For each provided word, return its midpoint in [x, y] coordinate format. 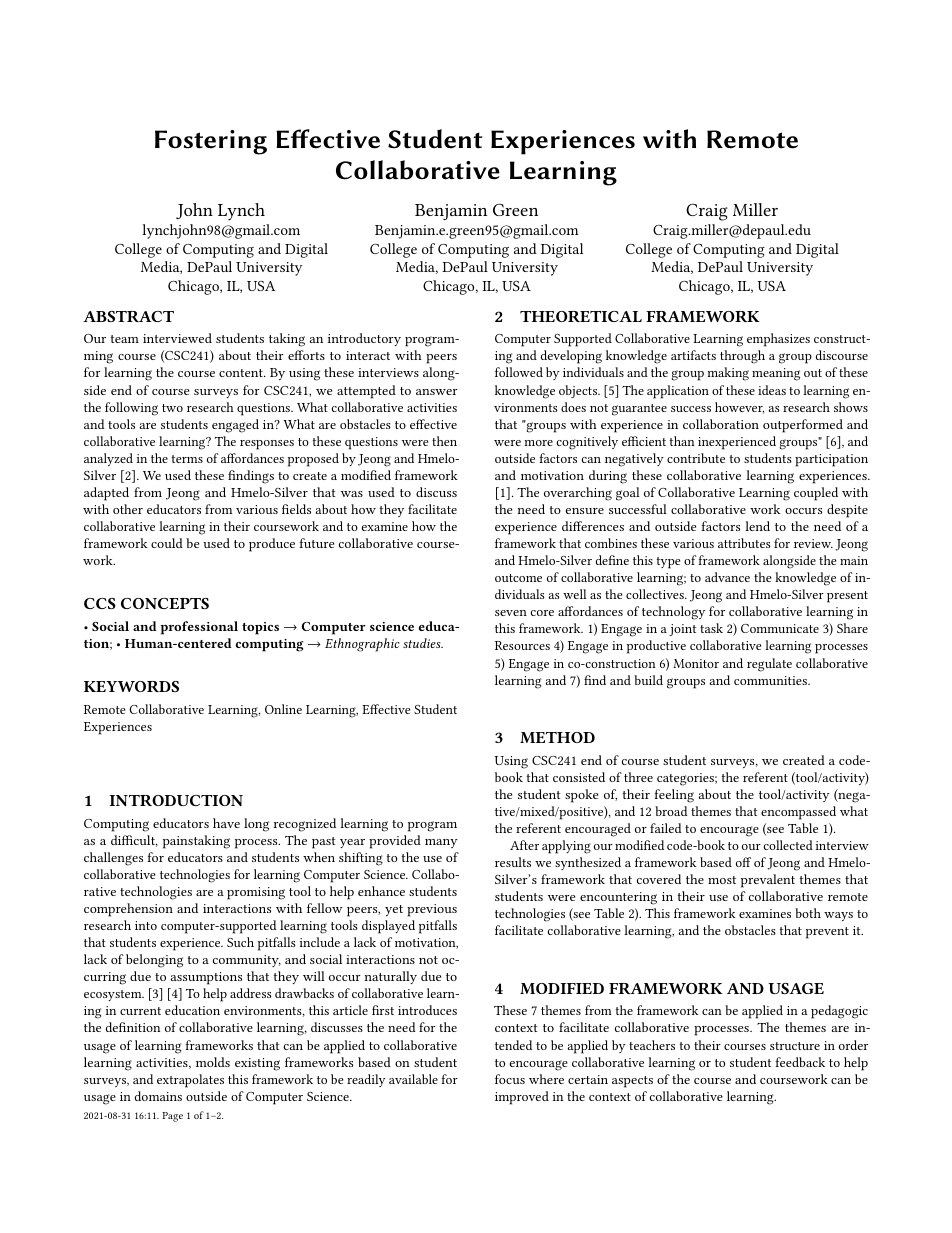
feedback [800, 1062]
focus [510, 1079]
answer [437, 392]
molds [213, 1062]
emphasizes [778, 340]
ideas [772, 390]
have [226, 823]
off [743, 862]
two [172, 408]
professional [199, 628]
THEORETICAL [581, 316]
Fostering [211, 142]
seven [511, 613]
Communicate [780, 628]
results [513, 862]
